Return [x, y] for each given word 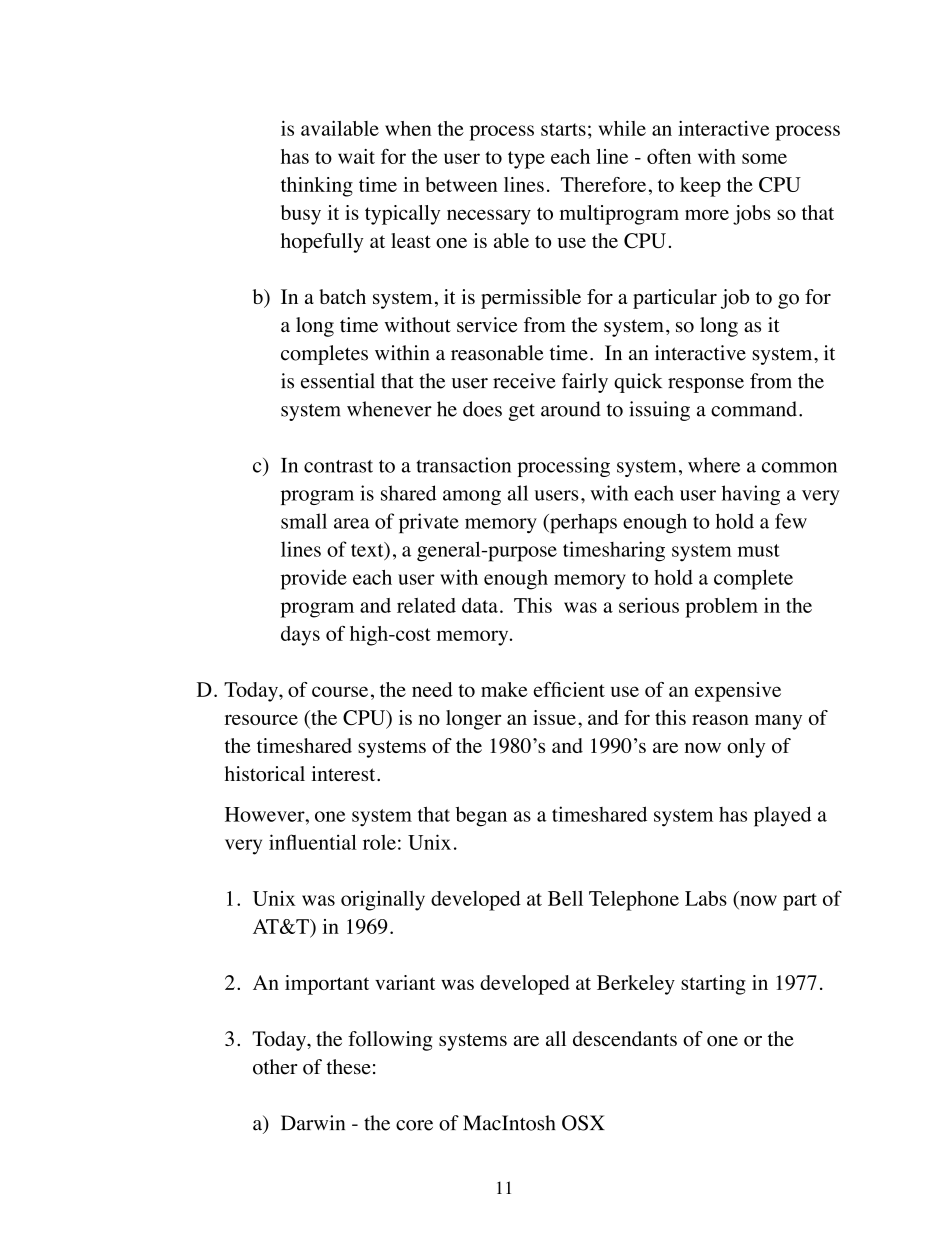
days [300, 636]
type [526, 160]
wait [356, 156]
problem [721, 608]
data [480, 605]
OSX [583, 1123]
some [764, 158]
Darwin [313, 1123]
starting [713, 985]
